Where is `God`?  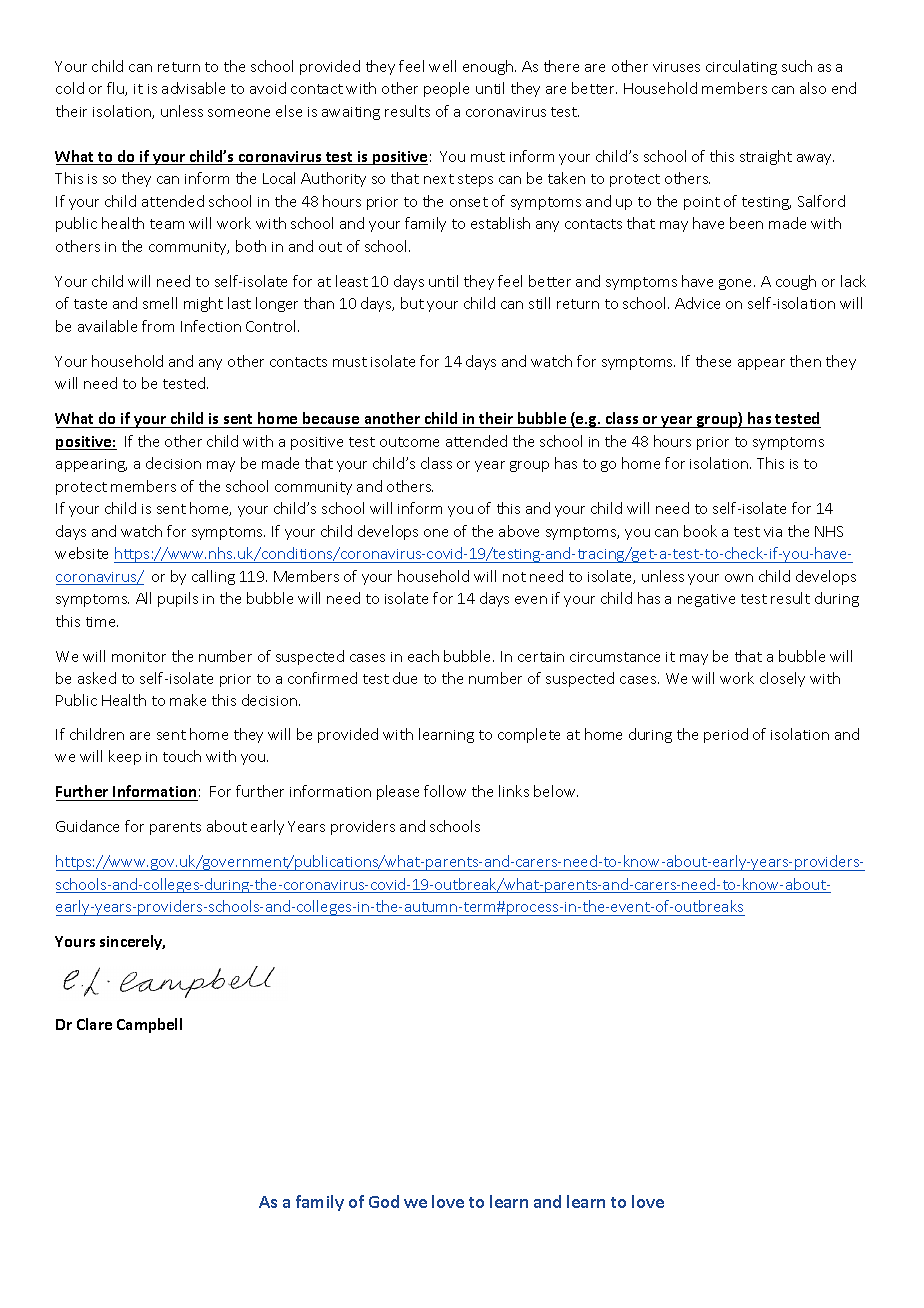
God is located at coordinates (384, 1201).
